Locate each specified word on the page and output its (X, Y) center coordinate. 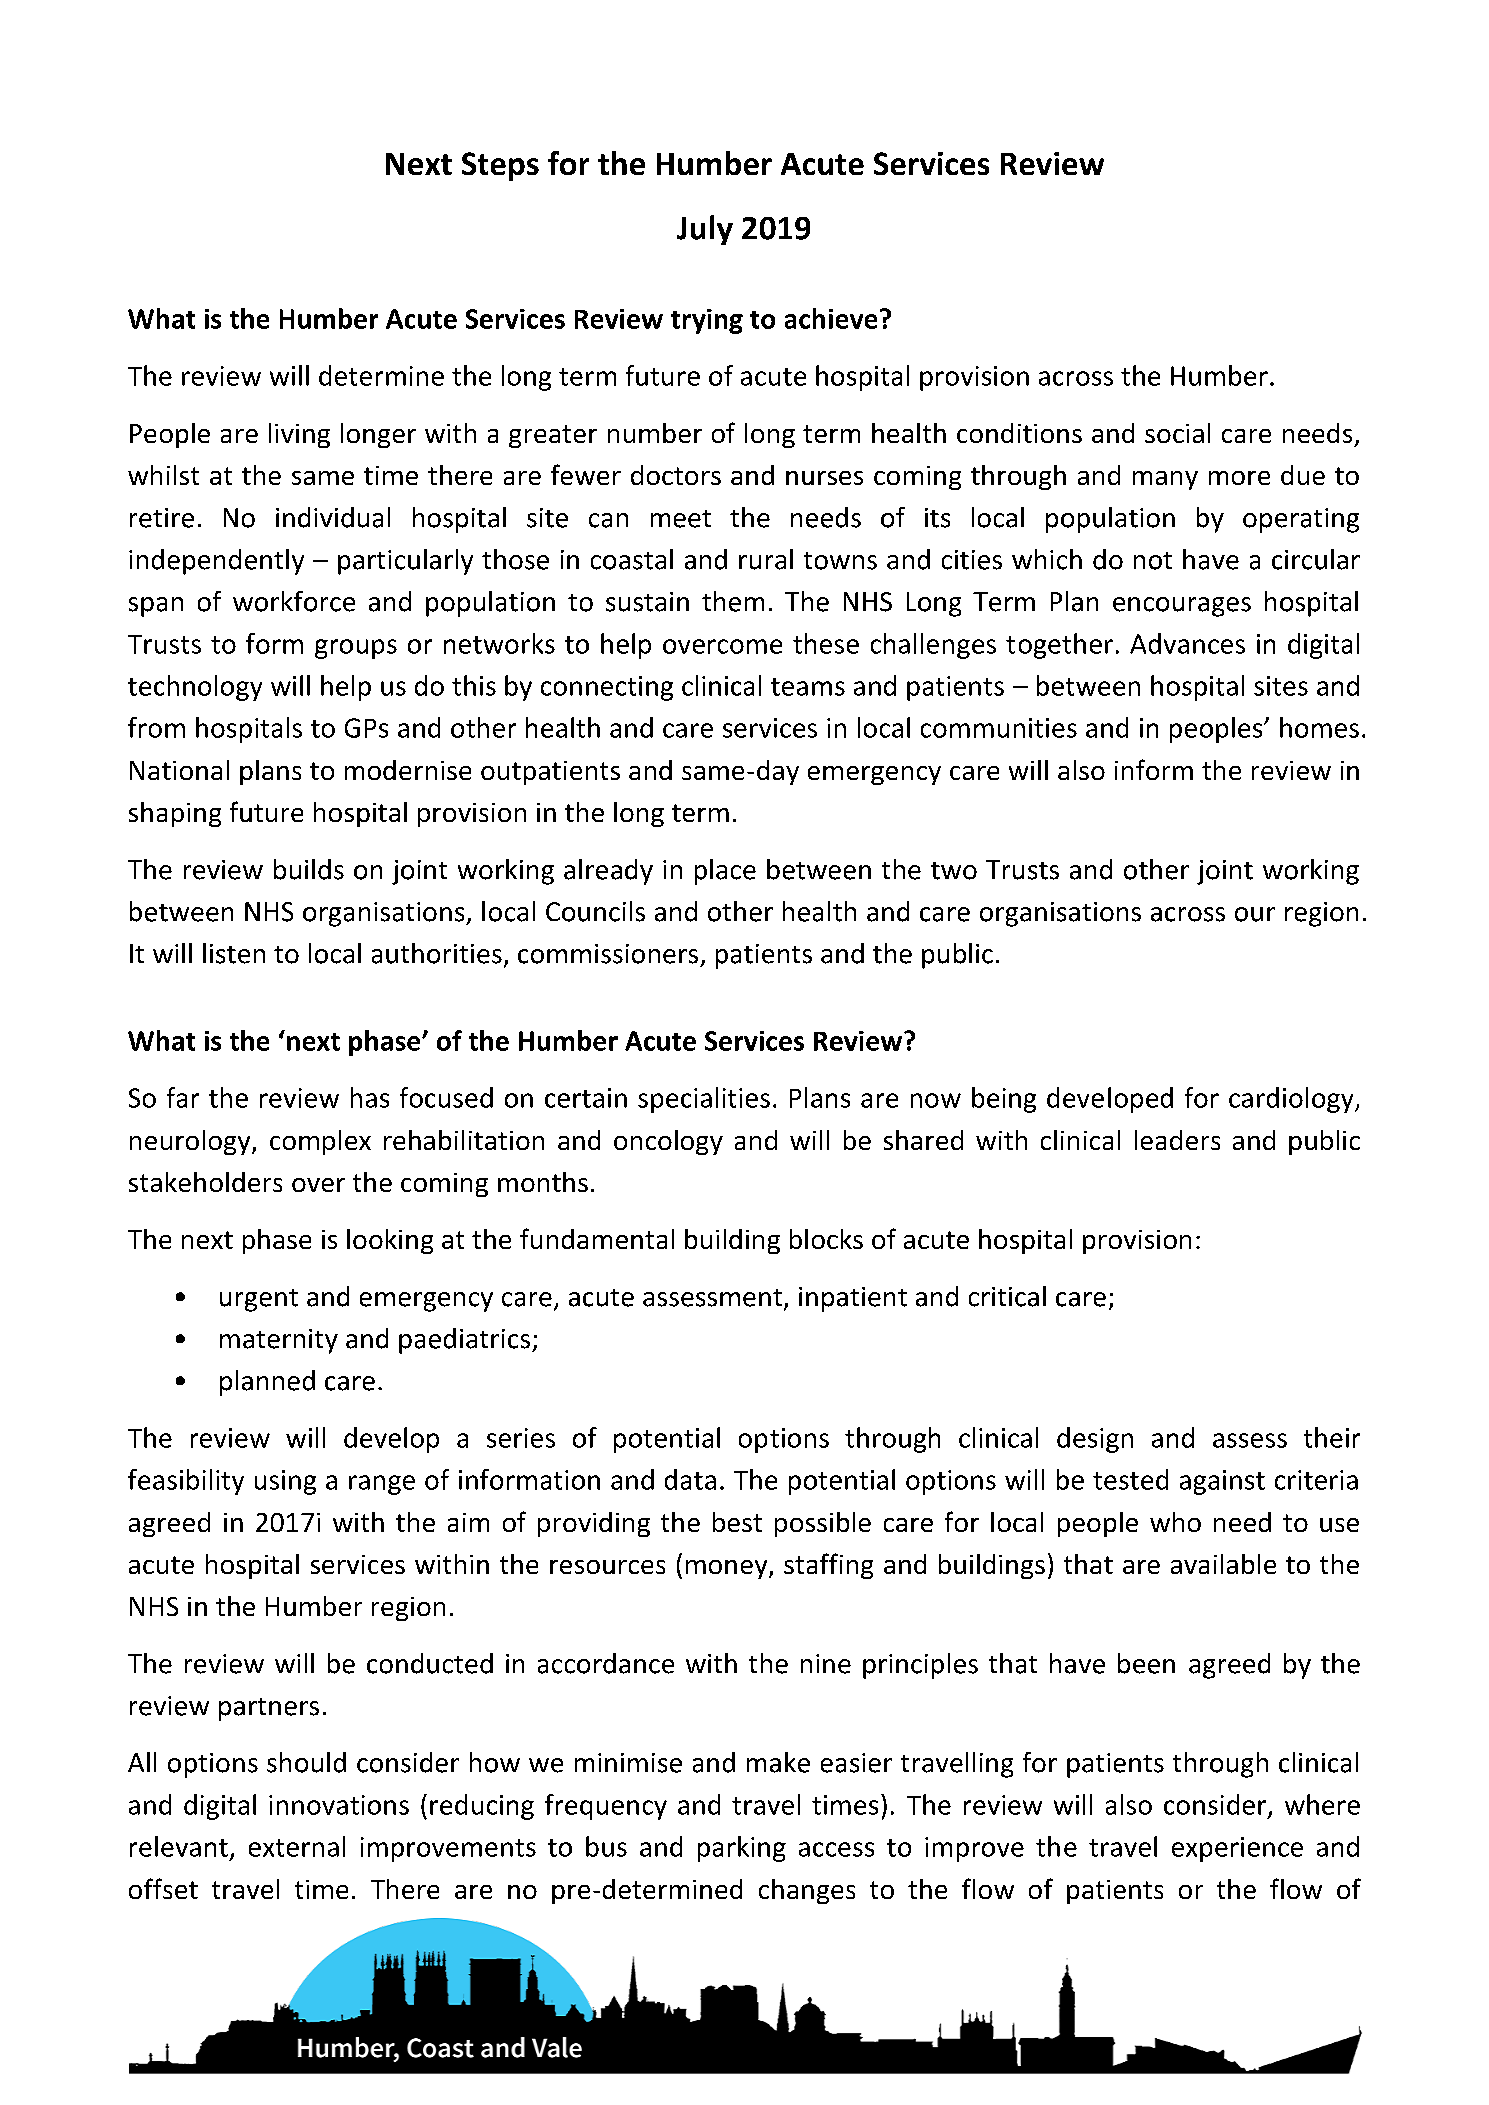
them (733, 601)
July (705, 230)
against (1222, 1482)
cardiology (1292, 1100)
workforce (294, 601)
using (285, 1482)
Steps (500, 166)
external (297, 1846)
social (1177, 433)
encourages (1182, 607)
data (690, 1479)
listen (234, 953)
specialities (704, 1100)
